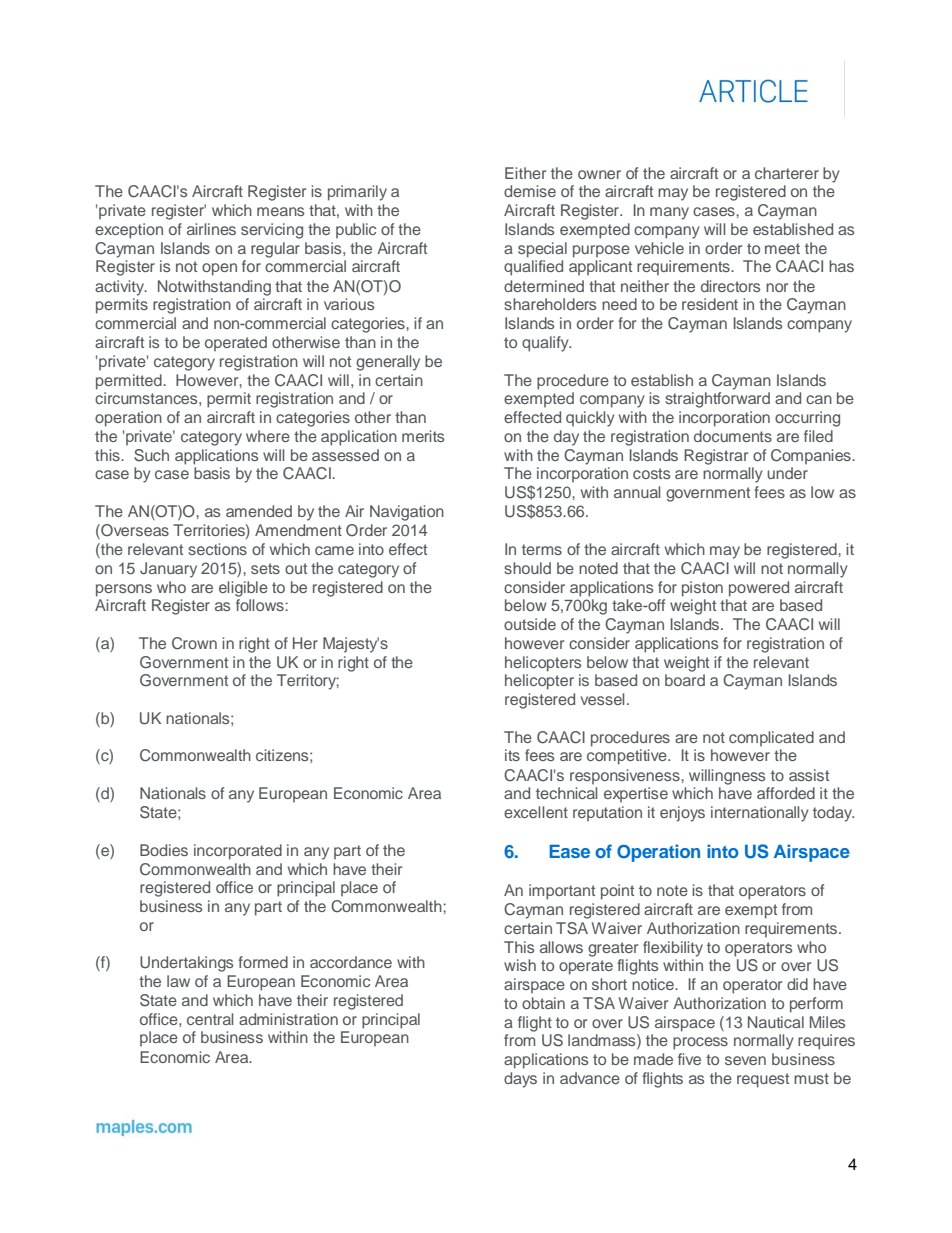 The image size is (952, 1233). What do you see at coordinates (210, 1019) in the document?
I see `central` at bounding box center [210, 1019].
